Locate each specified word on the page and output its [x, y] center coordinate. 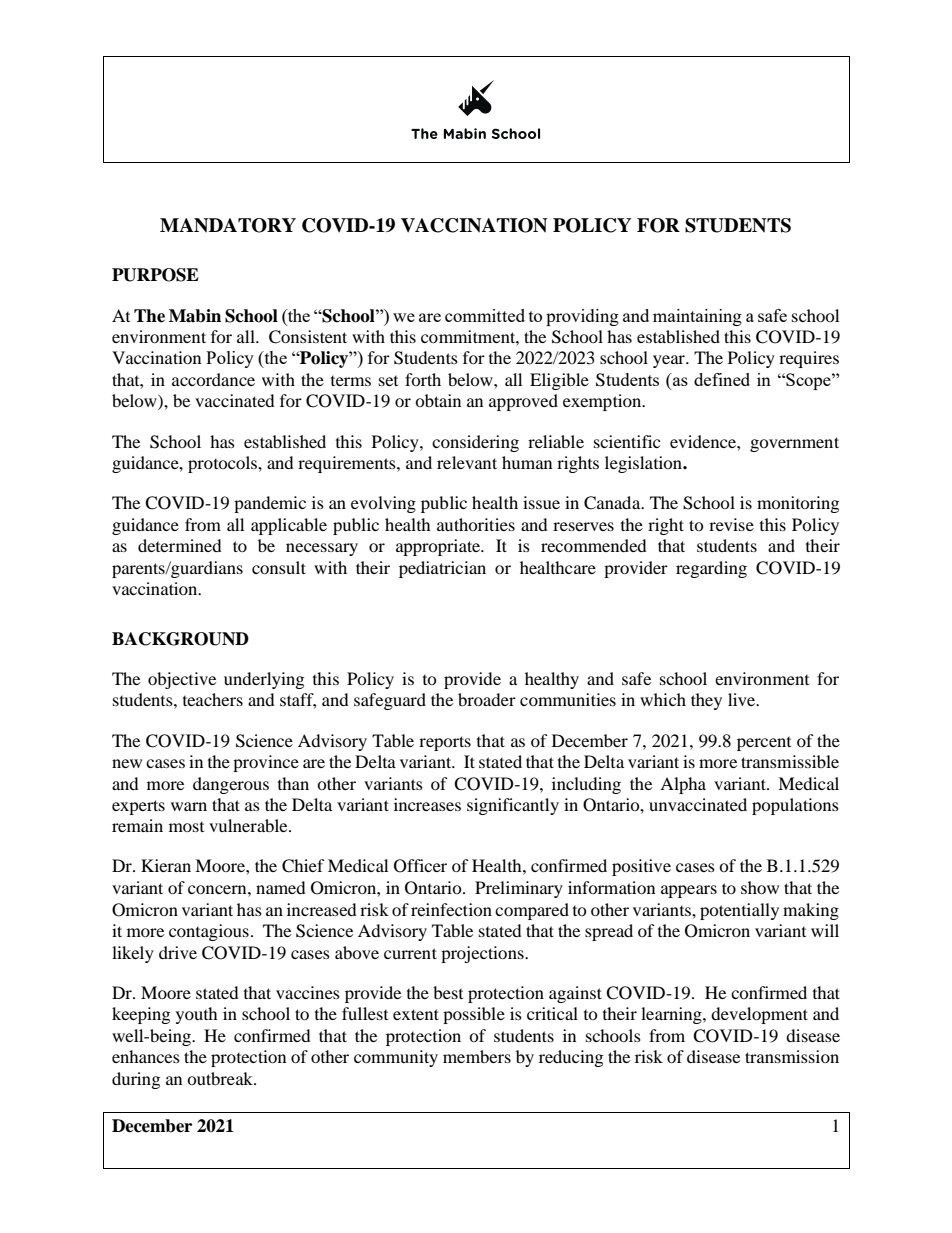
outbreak [221, 1078]
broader [487, 699]
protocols [223, 464]
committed [485, 315]
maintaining [697, 317]
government [794, 444]
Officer [420, 866]
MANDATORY [228, 225]
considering [475, 443]
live [743, 699]
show [760, 887]
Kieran [166, 865]
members [477, 1056]
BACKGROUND [180, 639]
